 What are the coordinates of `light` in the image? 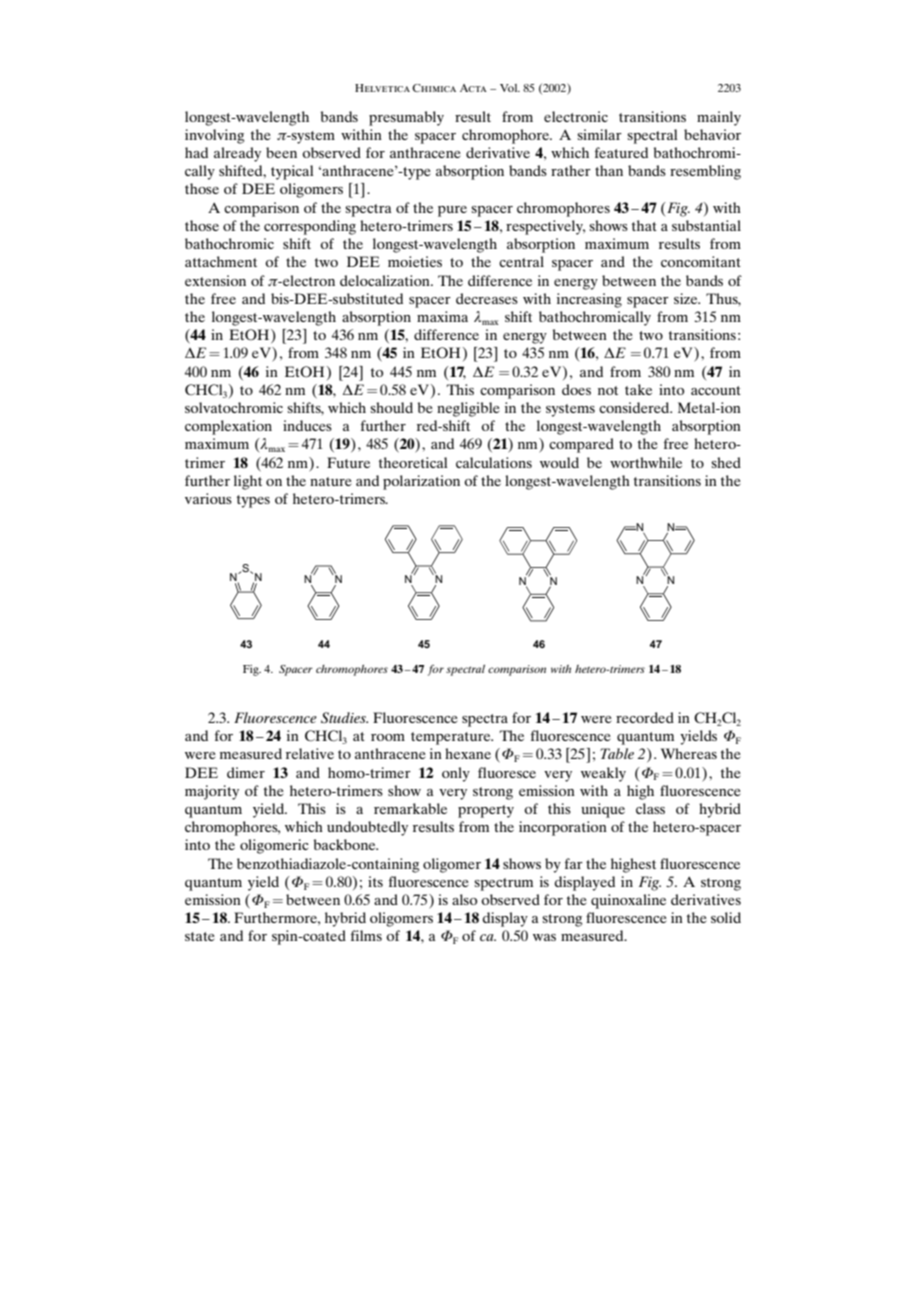 It's located at (248, 482).
